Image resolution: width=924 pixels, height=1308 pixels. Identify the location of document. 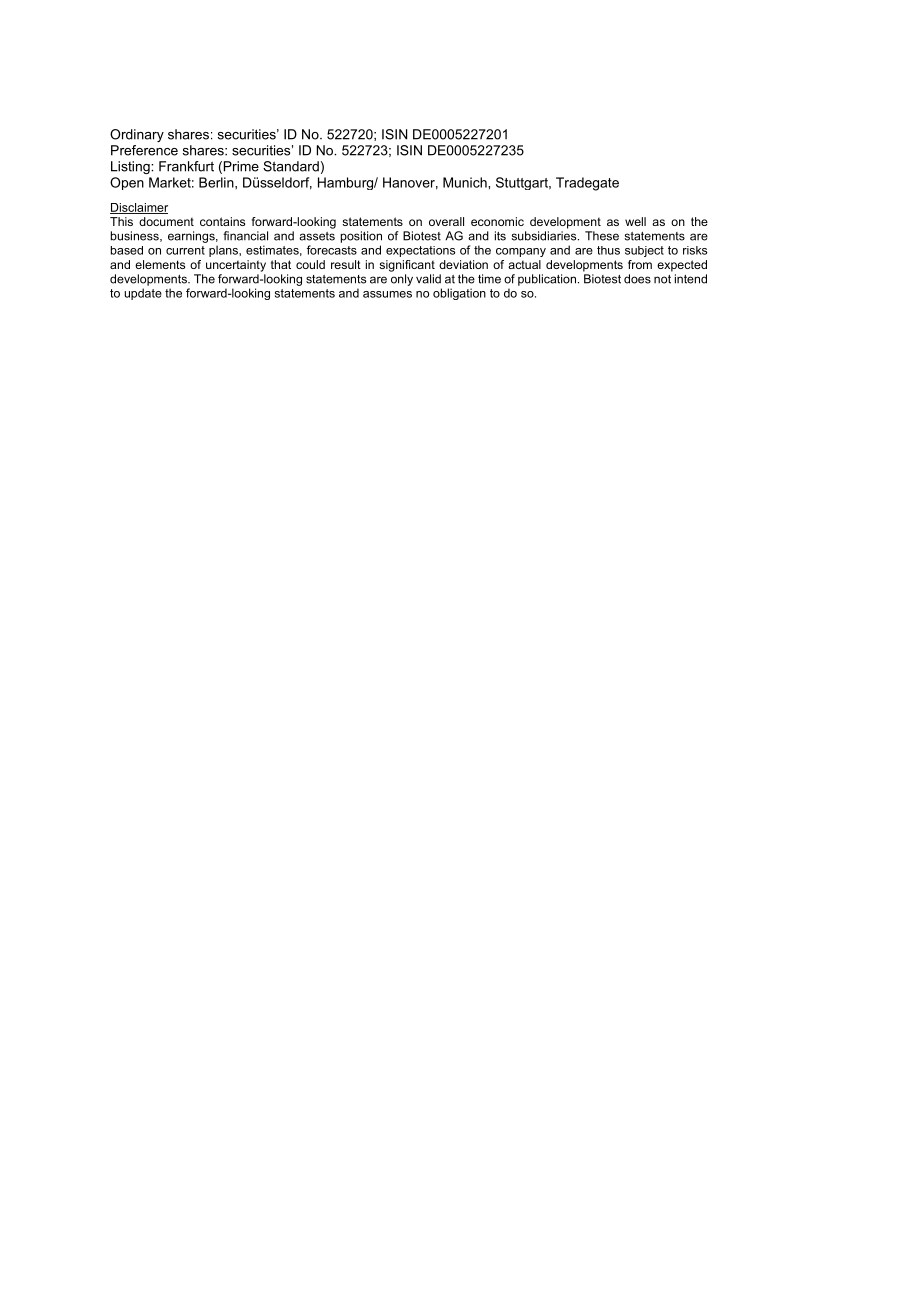
(166, 221).
